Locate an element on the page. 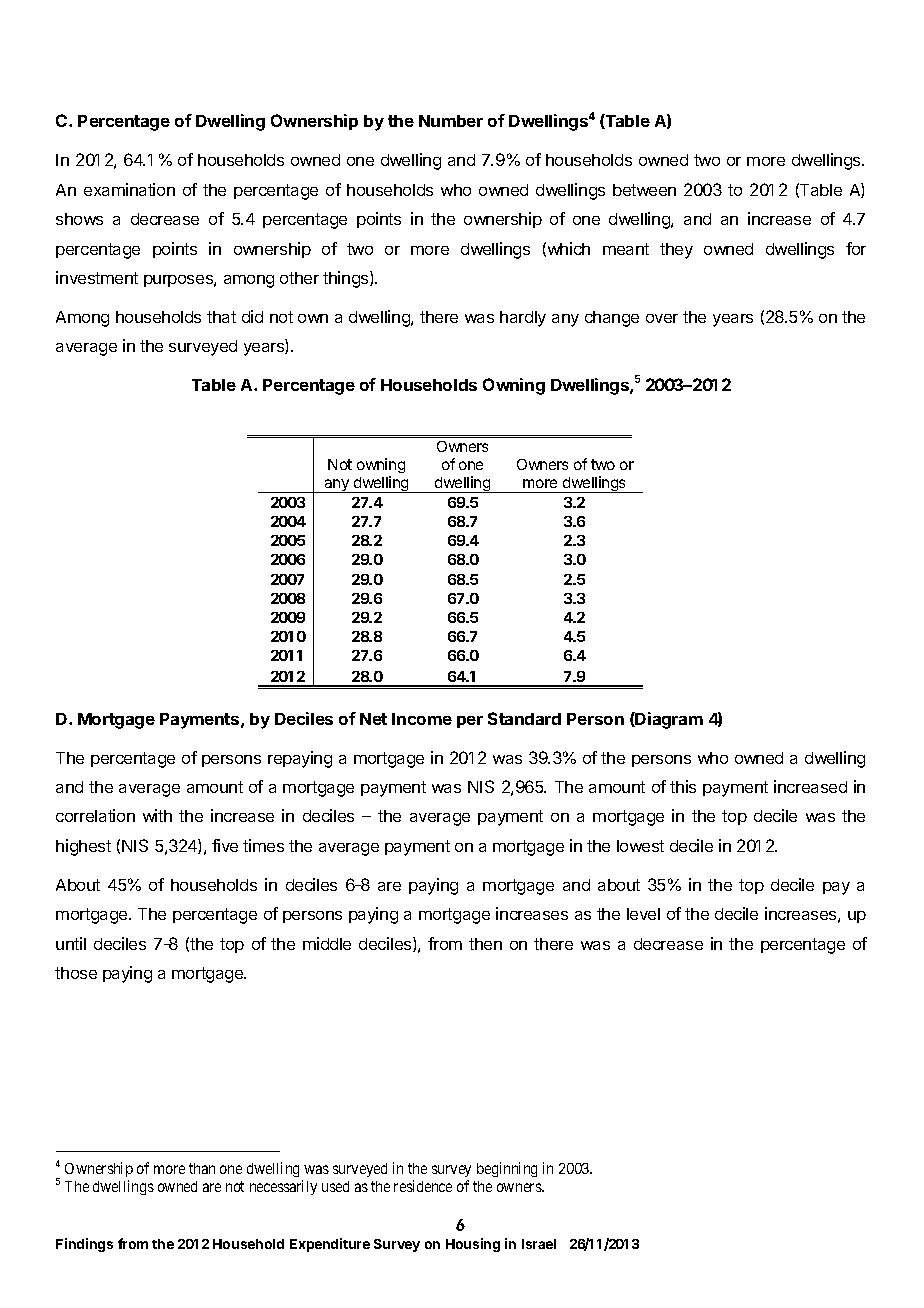 The height and width of the document is (1308, 924). examination is located at coordinates (129, 189).
